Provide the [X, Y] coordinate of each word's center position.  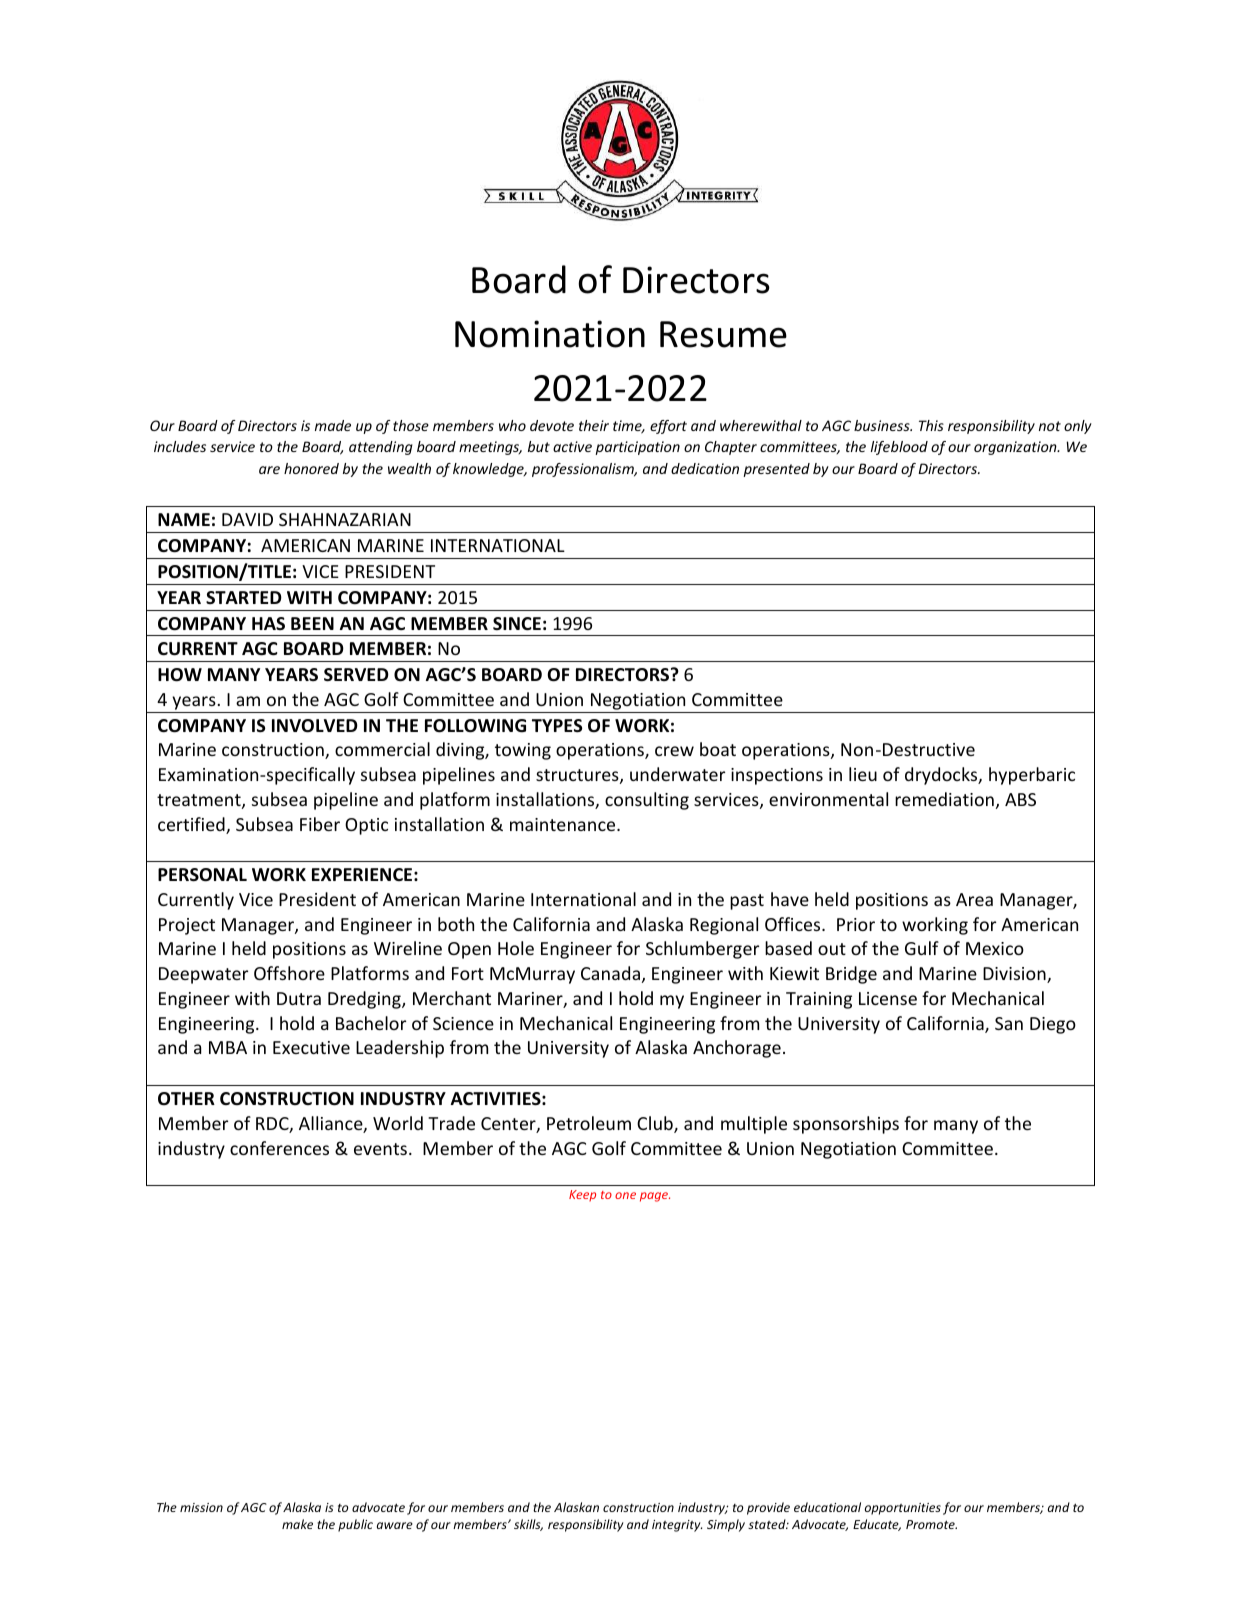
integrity [677, 1526]
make [297, 1524]
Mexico [995, 948]
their [594, 425]
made [333, 425]
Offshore [289, 973]
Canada [610, 973]
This [931, 425]
